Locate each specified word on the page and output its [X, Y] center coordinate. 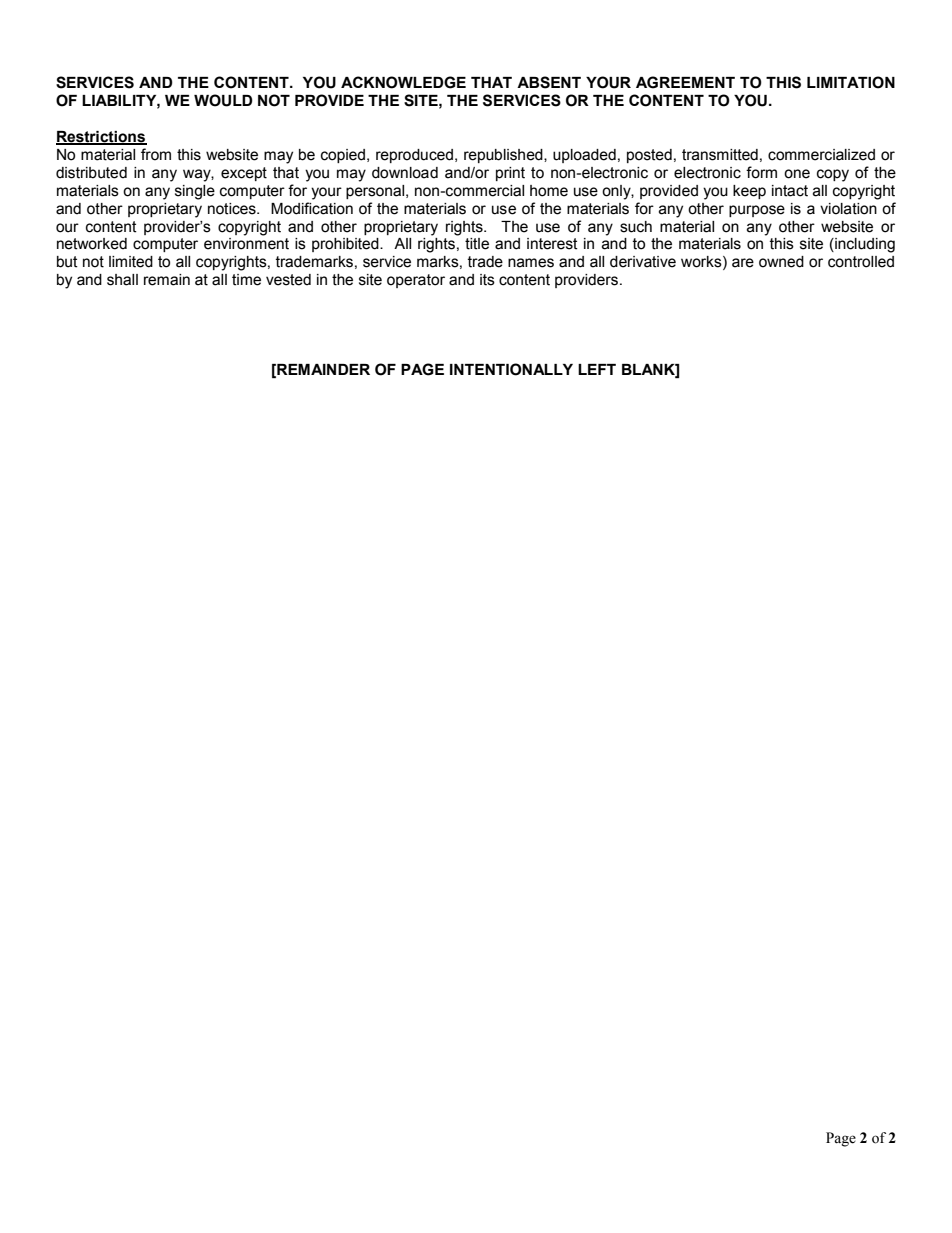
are [743, 263]
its [487, 280]
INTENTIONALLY [511, 369]
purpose [757, 211]
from [156, 154]
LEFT [597, 369]
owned [781, 262]
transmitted [720, 155]
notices [233, 209]
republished [504, 156]
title [477, 244]
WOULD [223, 100]
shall [122, 280]
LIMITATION [851, 82]
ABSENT [549, 82]
